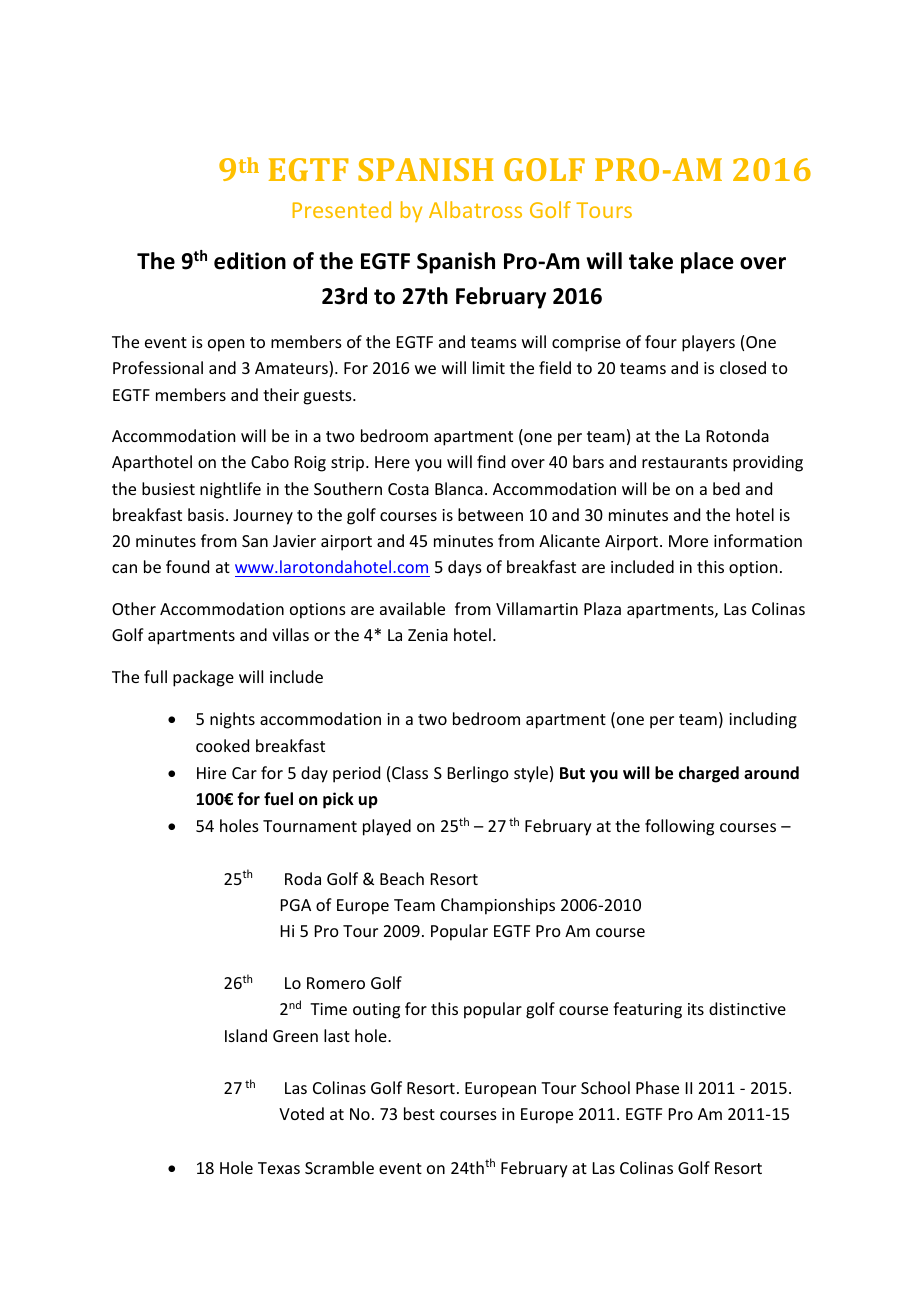 The width and height of the screenshot is (924, 1308). What do you see at coordinates (250, 261) in the screenshot?
I see `edition` at bounding box center [250, 261].
